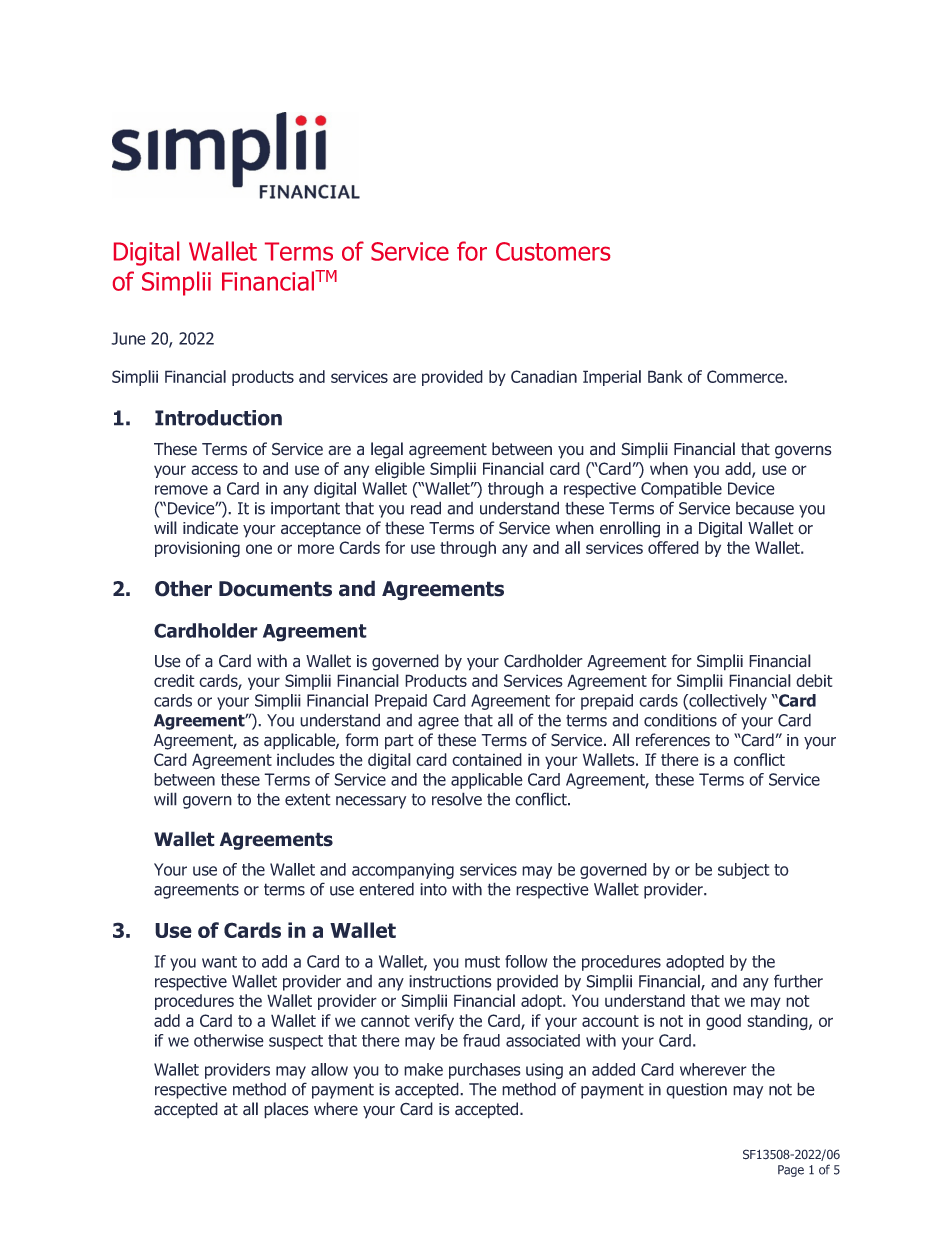  Describe the element at coordinates (128, 338) in the screenshot. I see `June` at that location.
